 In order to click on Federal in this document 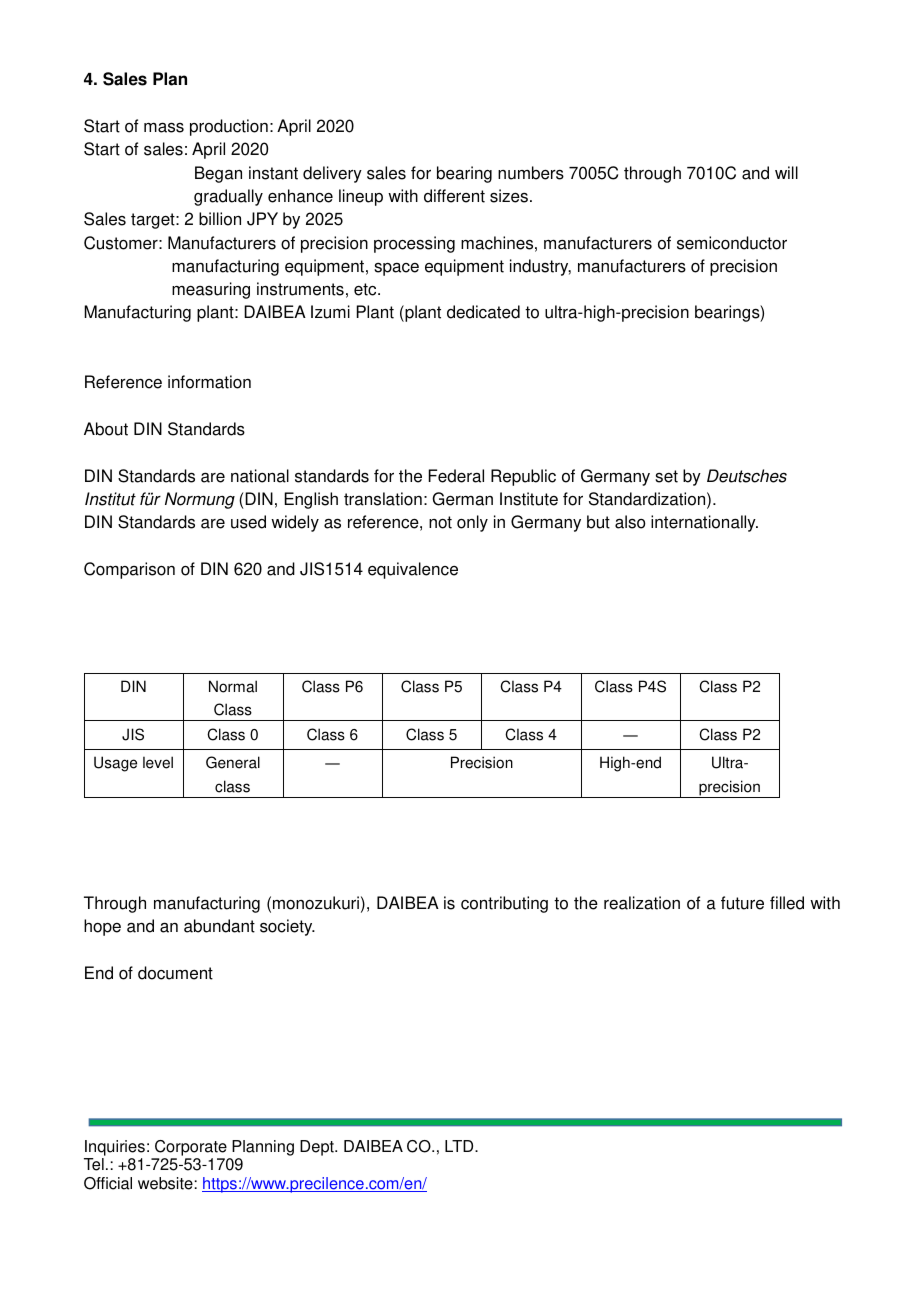, I will do `click(456, 476)`.
